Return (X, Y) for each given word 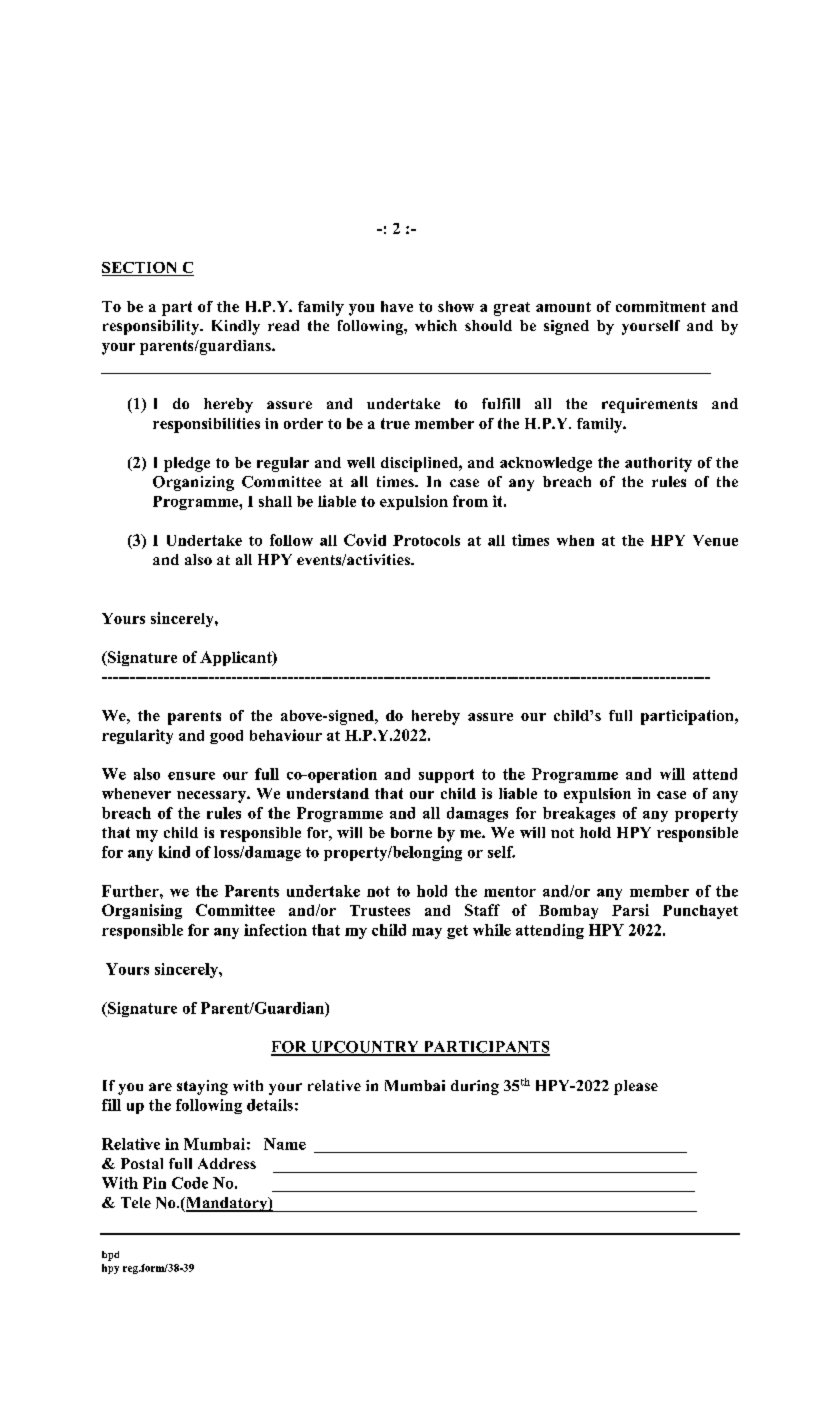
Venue (715, 540)
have (397, 306)
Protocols (426, 540)
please (636, 1087)
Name (285, 1144)
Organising (142, 911)
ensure (191, 776)
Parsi (630, 910)
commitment (661, 306)
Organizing (193, 483)
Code (190, 1183)
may (427, 933)
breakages (579, 814)
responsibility (152, 327)
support (446, 776)
